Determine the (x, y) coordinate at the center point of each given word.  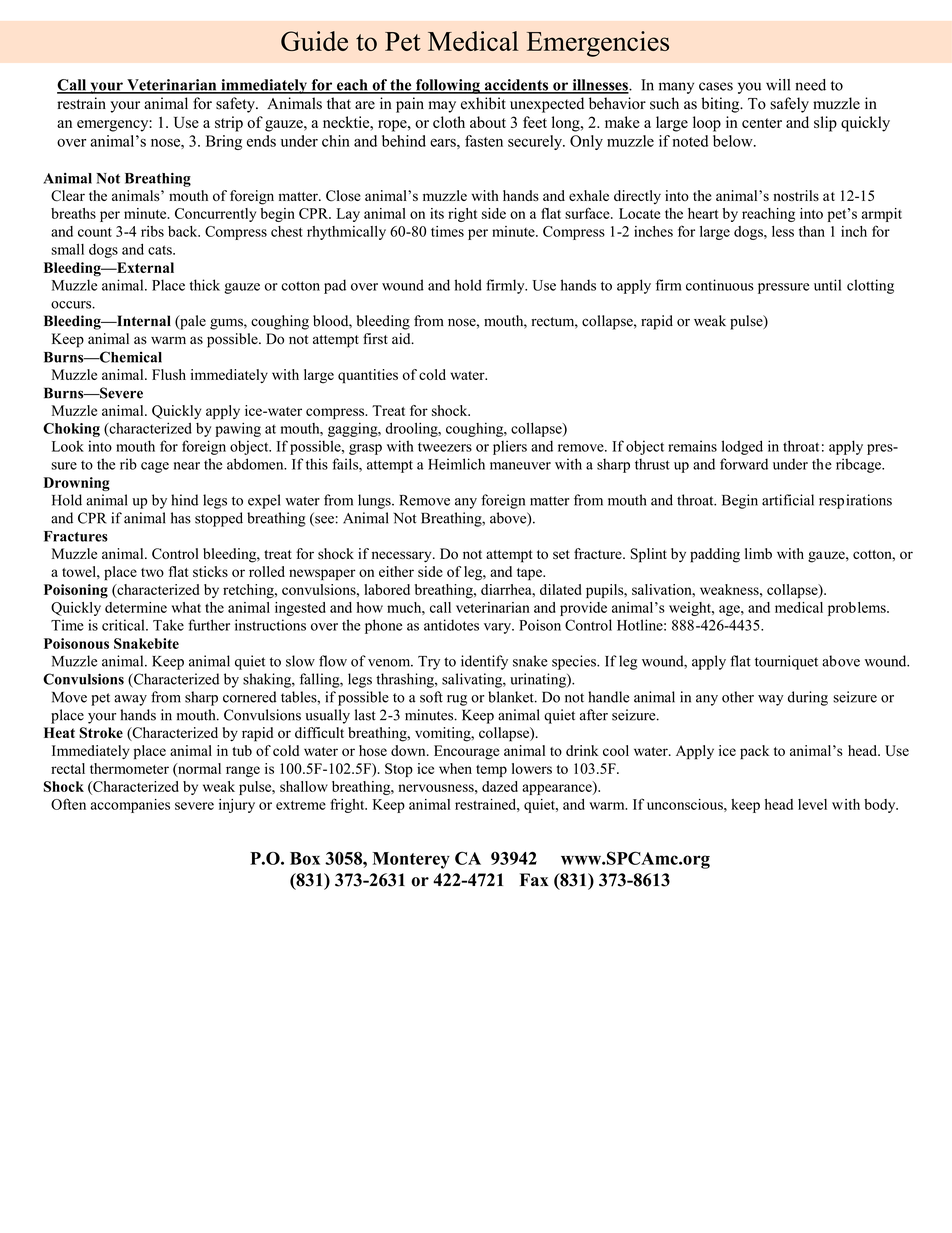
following (448, 86)
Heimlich (456, 464)
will (778, 85)
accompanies (130, 806)
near (187, 466)
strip (229, 124)
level (812, 804)
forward (744, 464)
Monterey (411, 860)
